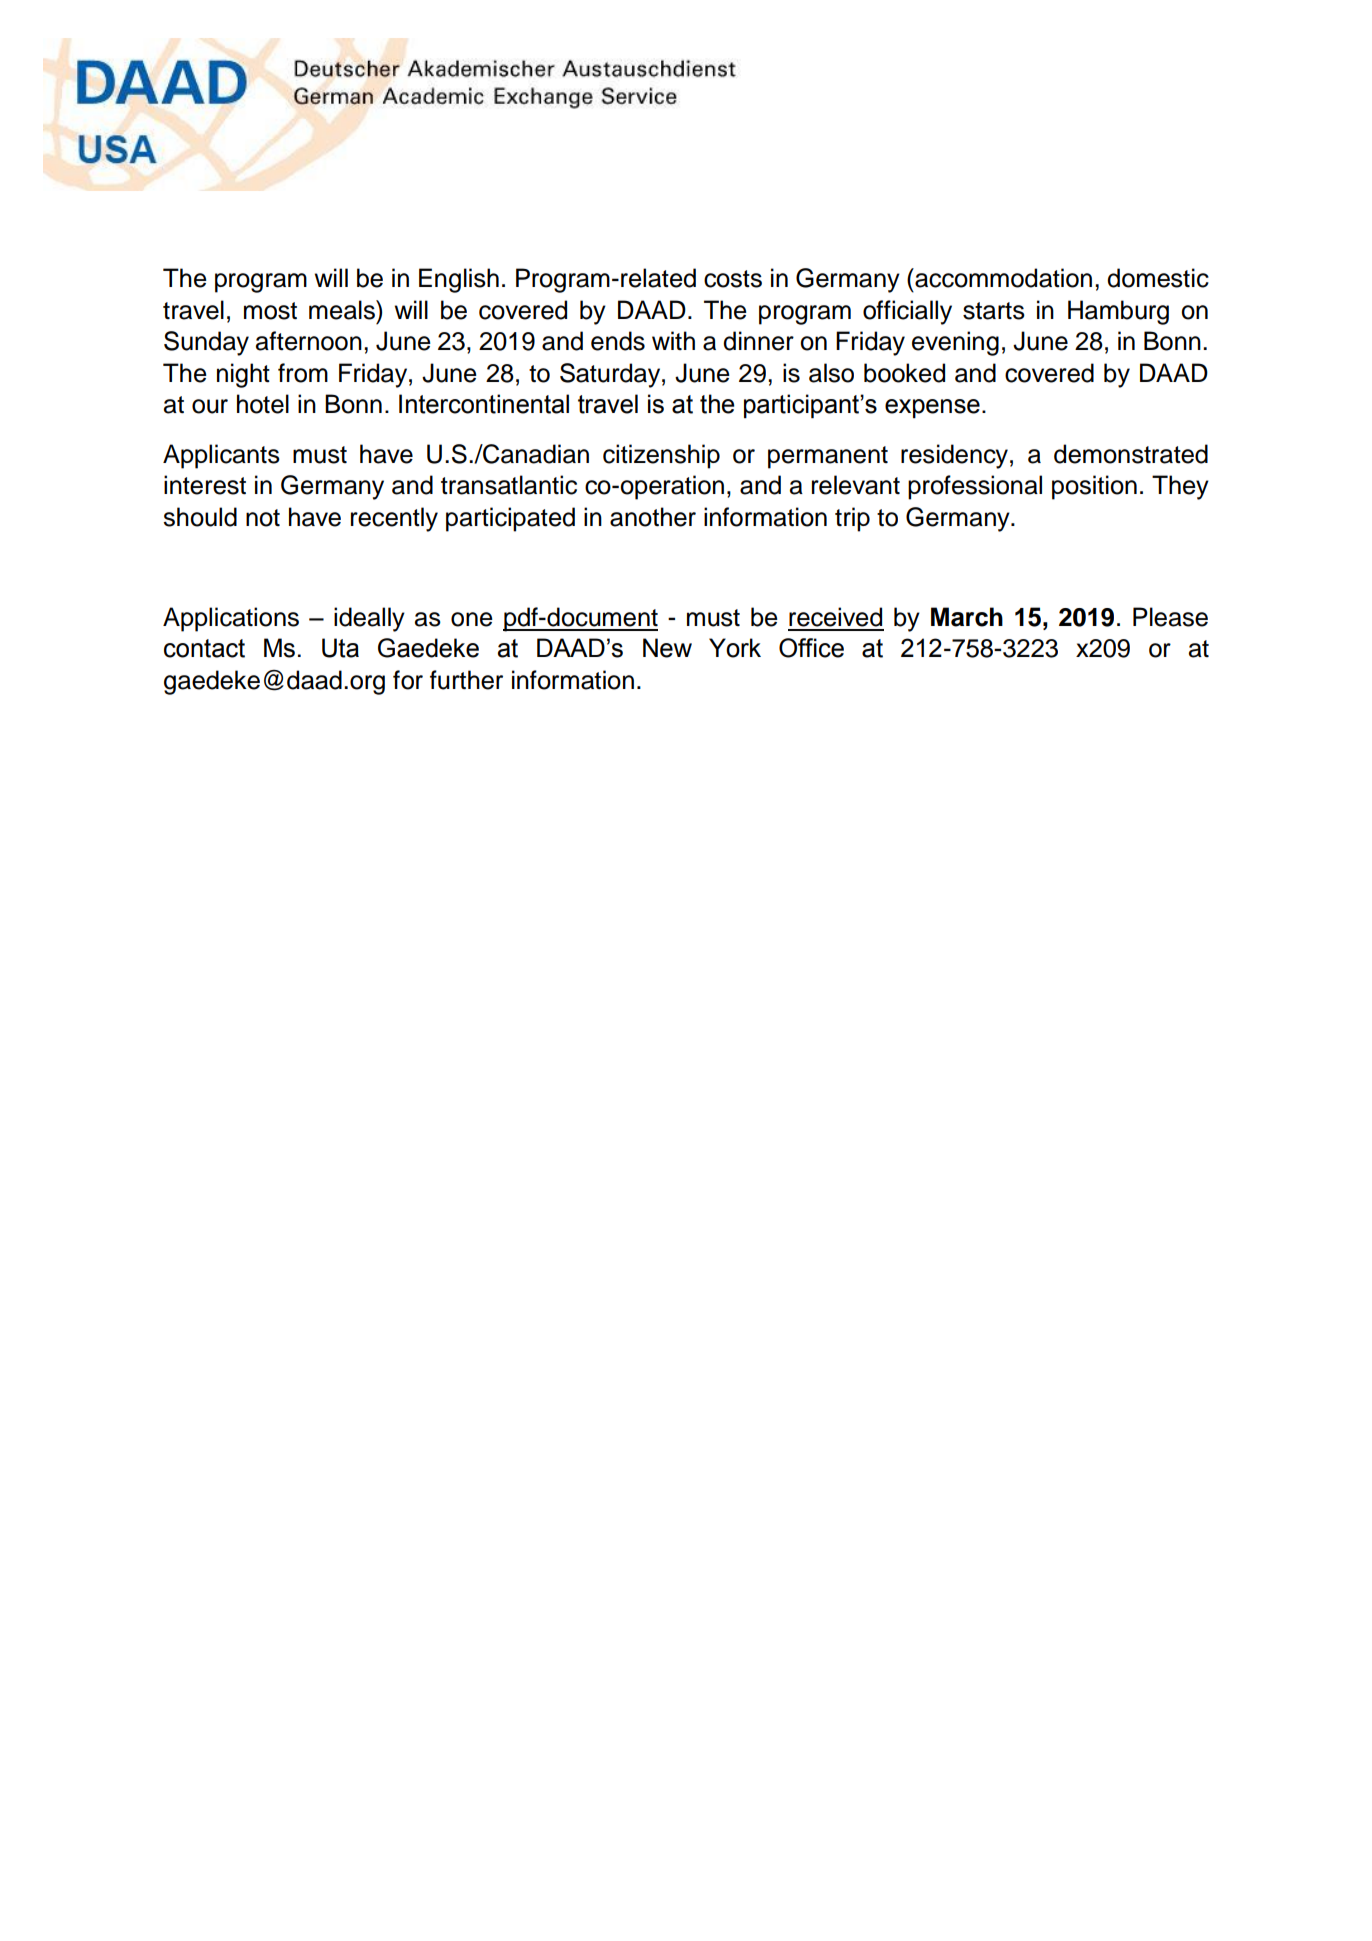 This screenshot has height=1941, width=1372. I want to click on March, so click(967, 617).
